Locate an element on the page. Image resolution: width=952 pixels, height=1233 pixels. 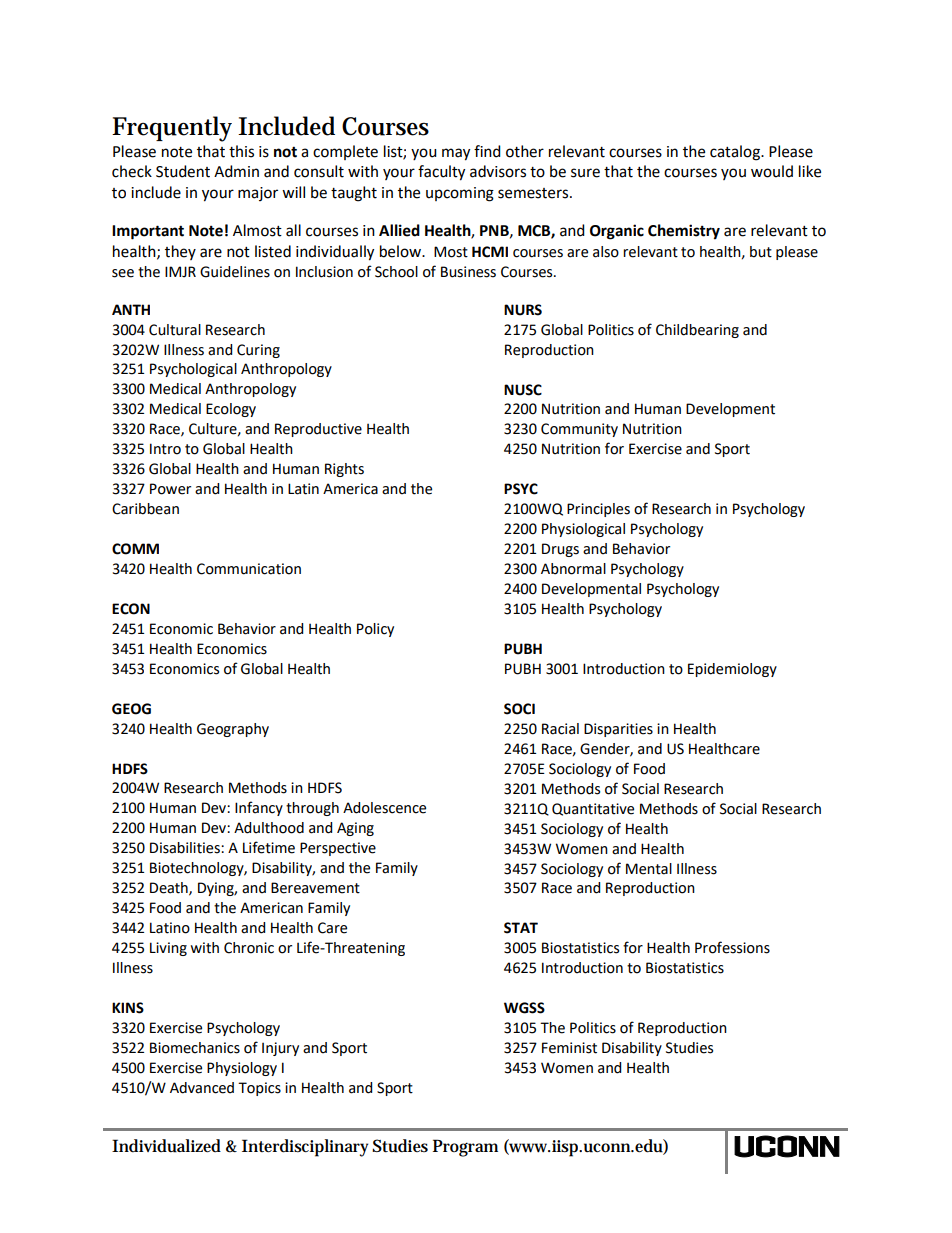
catalog is located at coordinates (736, 153).
